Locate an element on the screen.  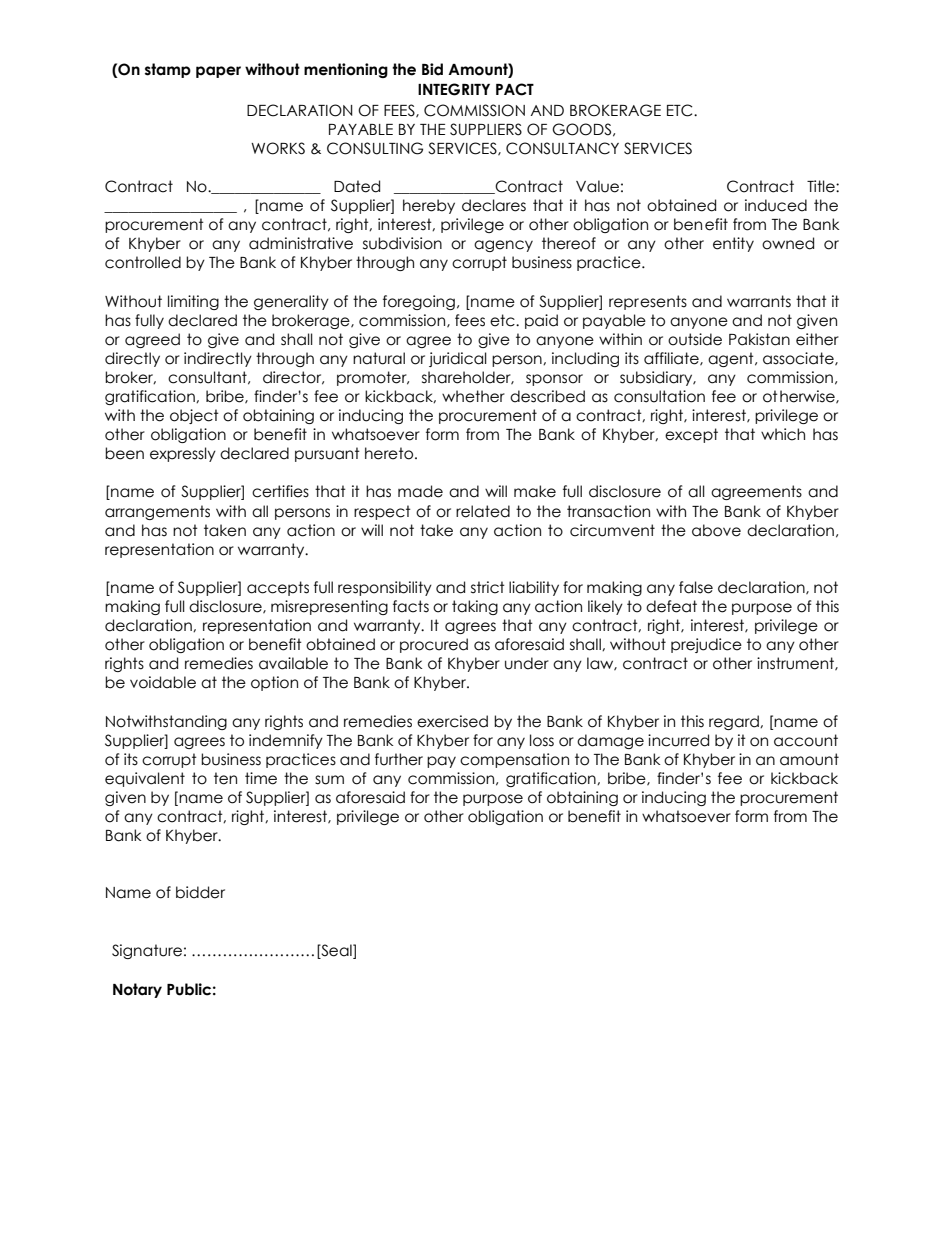
warrants is located at coordinates (759, 301).
